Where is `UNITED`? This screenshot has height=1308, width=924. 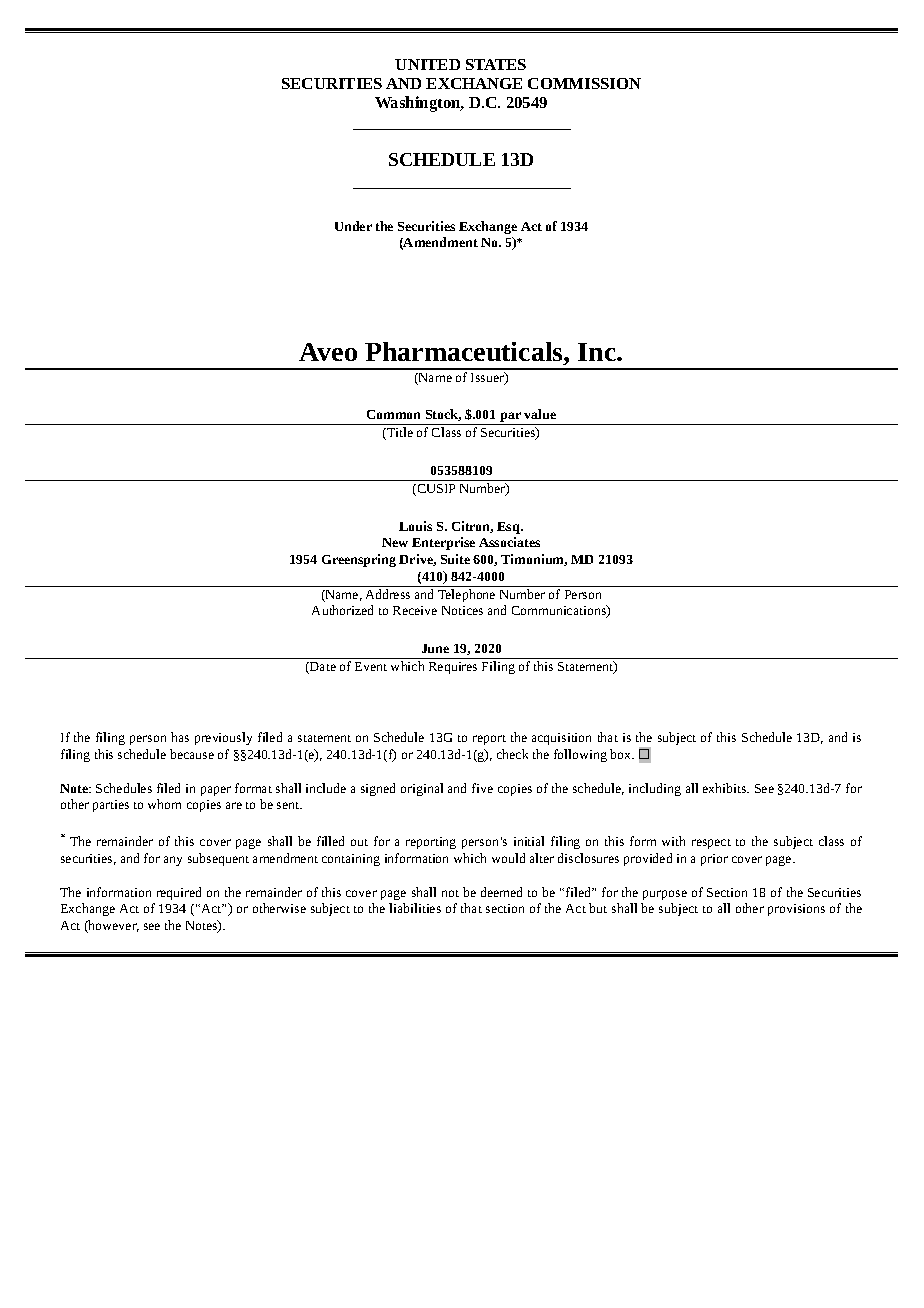
UNITED is located at coordinates (427, 64).
